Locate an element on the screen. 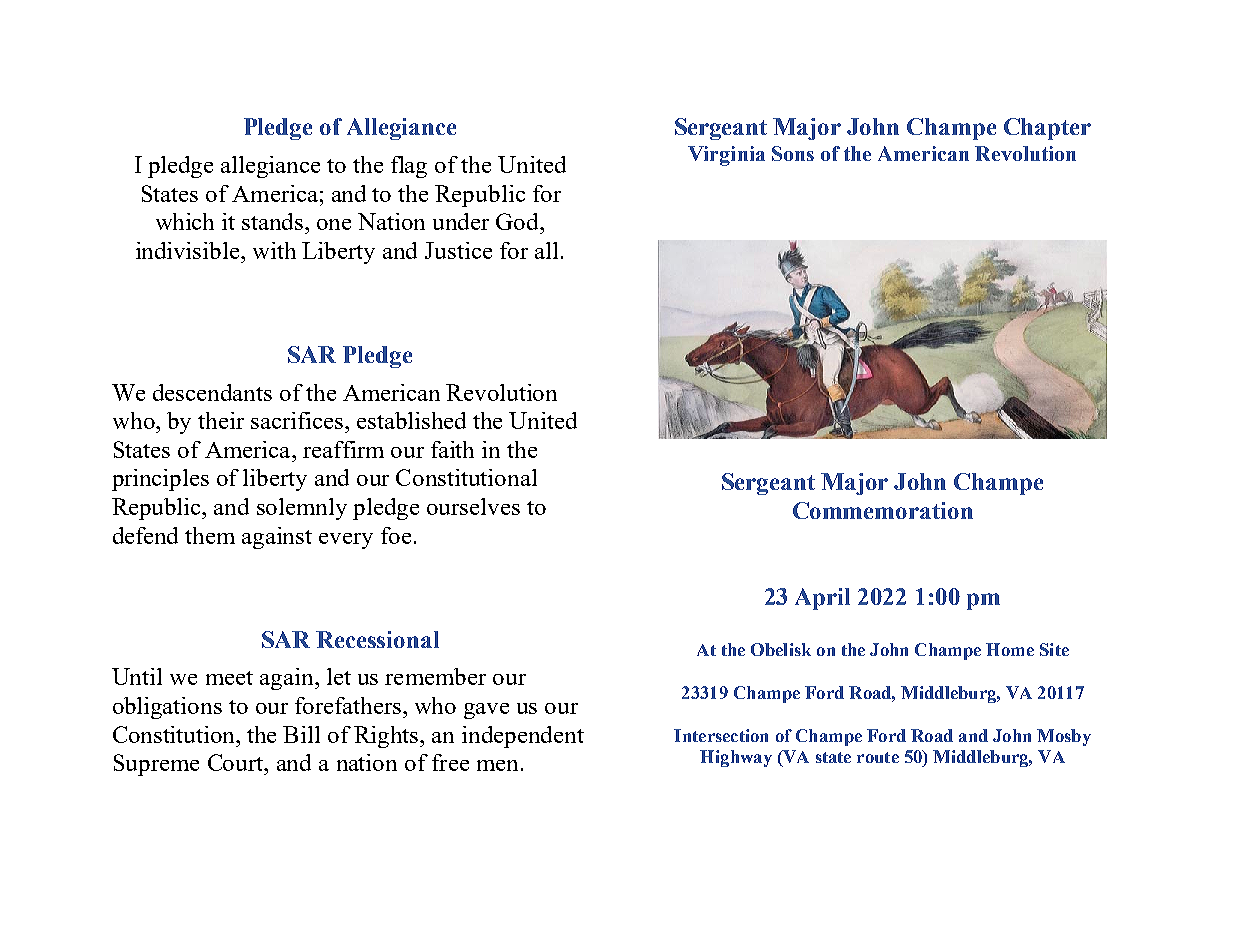  Commemoration is located at coordinates (883, 510).
